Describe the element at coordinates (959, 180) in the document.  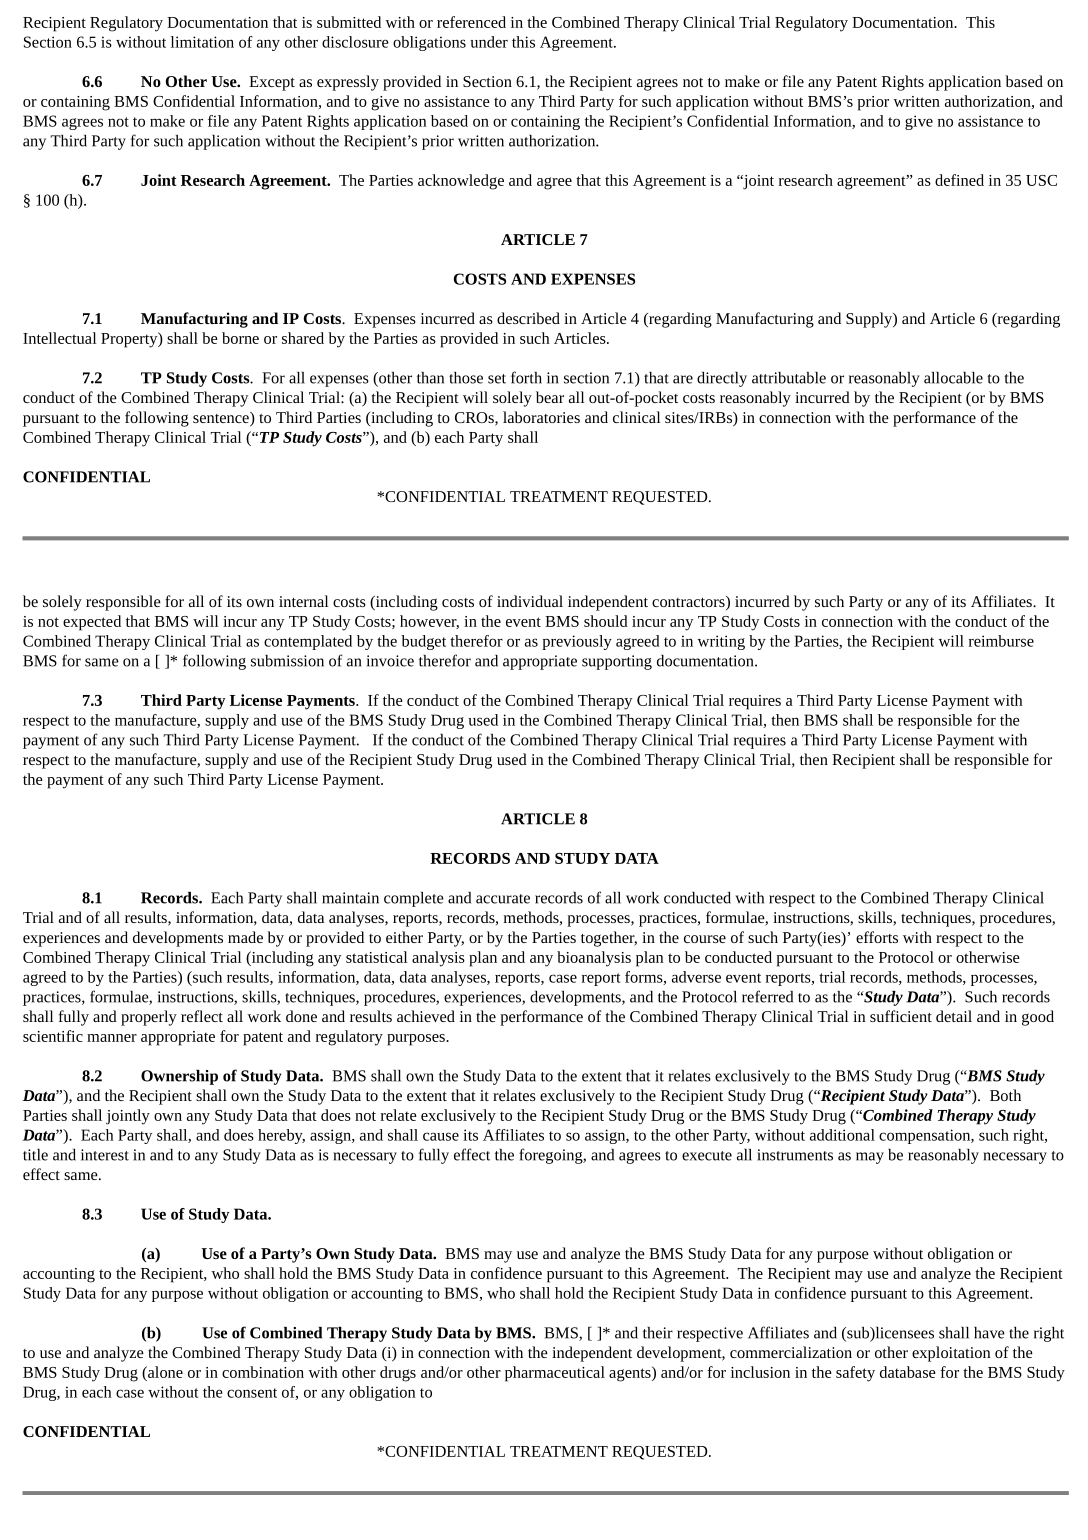
I see `defined` at that location.
